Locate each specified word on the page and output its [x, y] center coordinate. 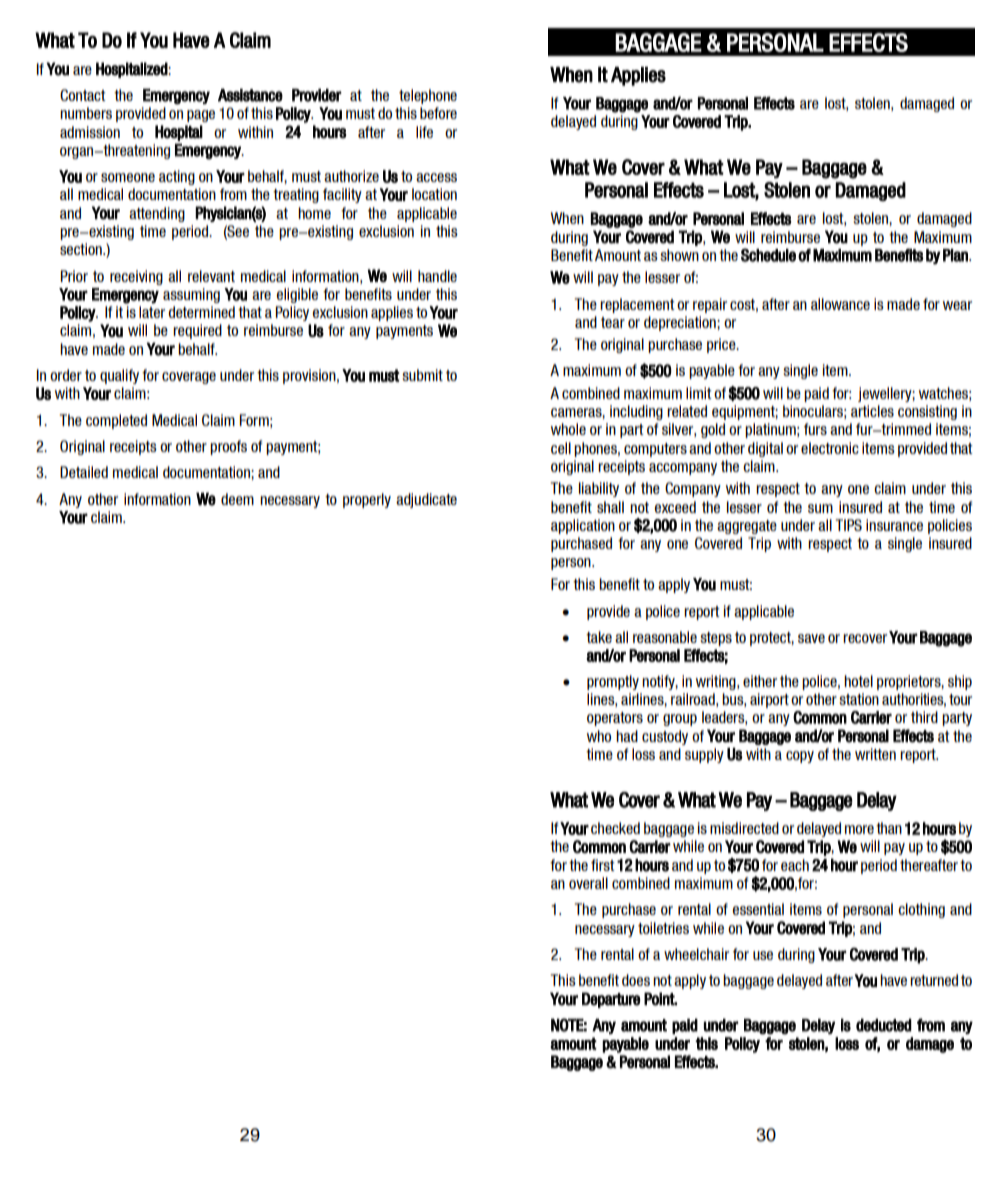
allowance [840, 304]
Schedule [768, 255]
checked [615, 828]
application [583, 526]
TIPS [849, 525]
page [201, 116]
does [636, 980]
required [197, 331]
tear [613, 322]
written [875, 754]
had [627, 736]
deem [237, 499]
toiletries [663, 928]
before [438, 113]
